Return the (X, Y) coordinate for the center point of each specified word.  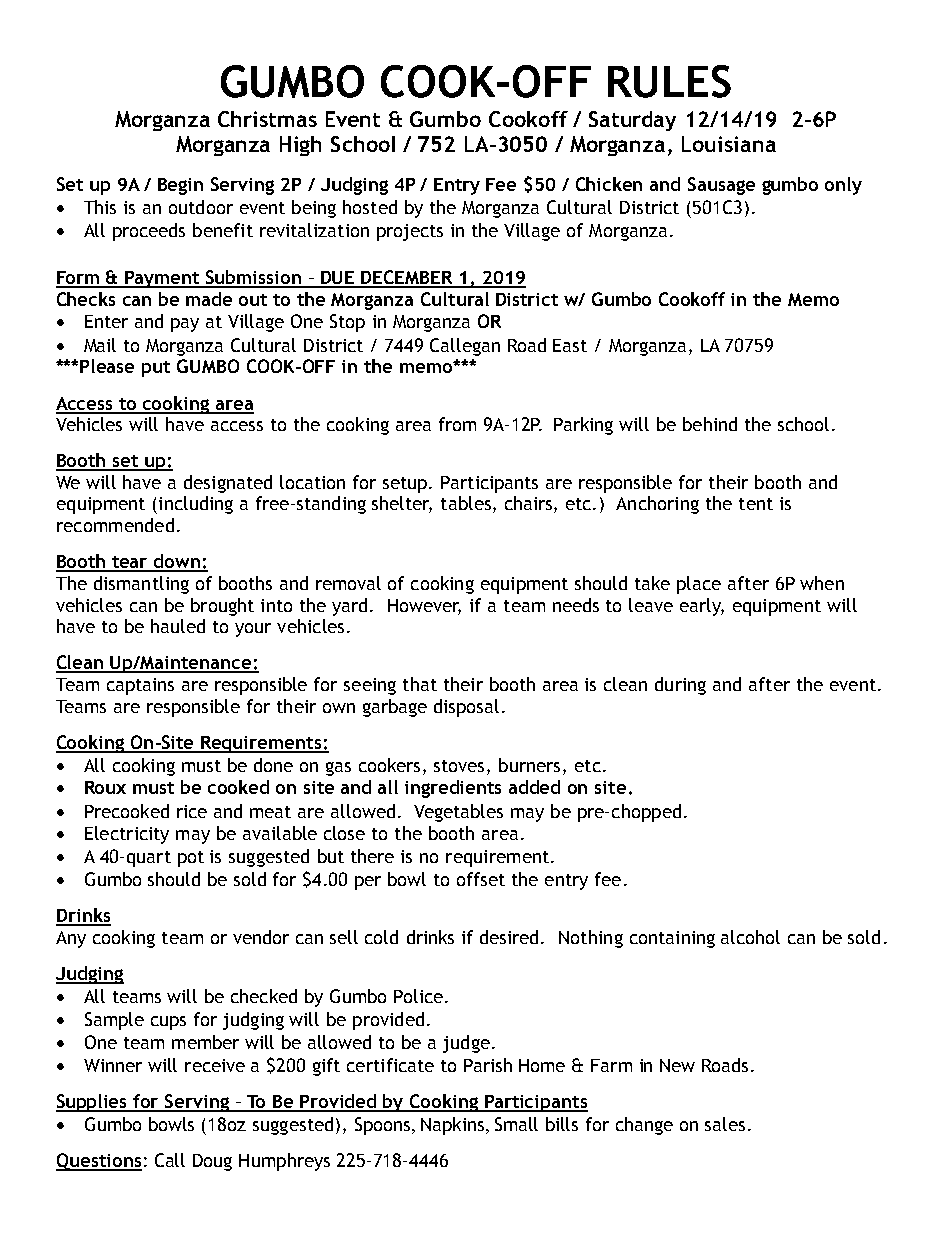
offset (481, 879)
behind (710, 424)
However (424, 606)
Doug (212, 1162)
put (156, 369)
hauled (178, 626)
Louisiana (729, 144)
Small (516, 1124)
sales (725, 1124)
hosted (370, 207)
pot (191, 859)
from (457, 424)
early (702, 607)
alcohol (750, 937)
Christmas (267, 119)
